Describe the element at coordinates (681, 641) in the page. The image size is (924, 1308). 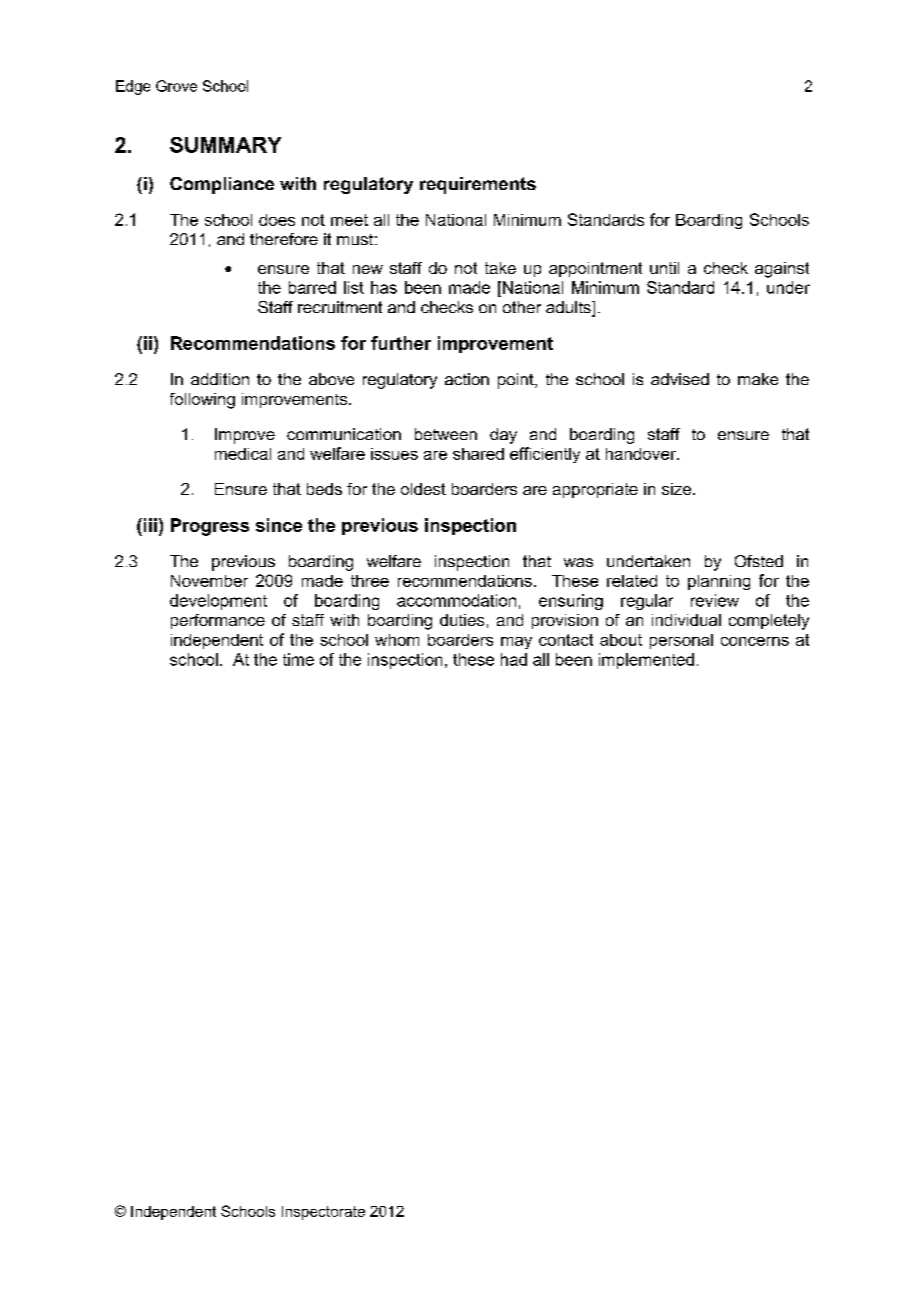
I see `personal` at that location.
